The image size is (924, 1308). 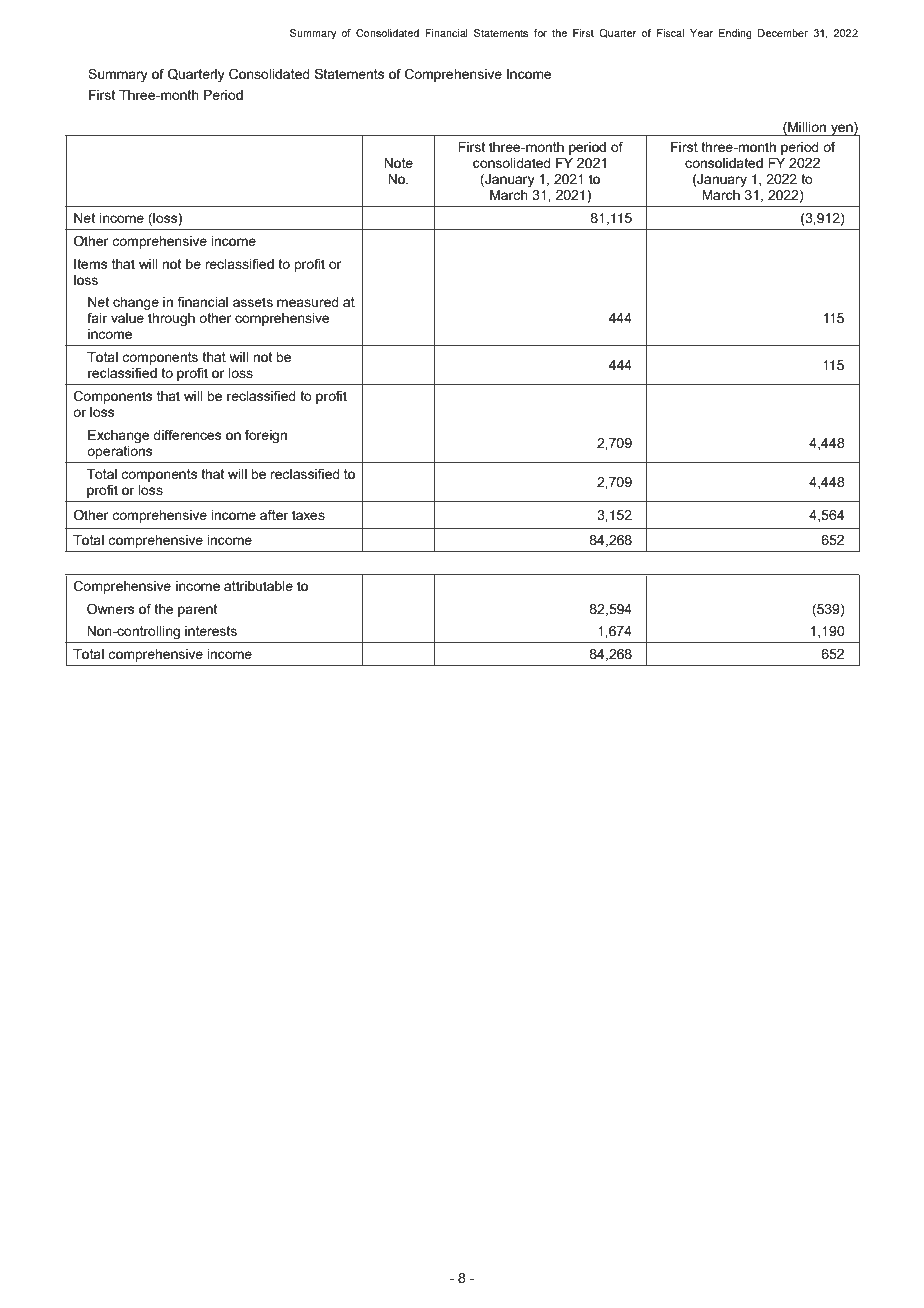 What do you see at coordinates (670, 33) in the image?
I see `Fiscal` at bounding box center [670, 33].
